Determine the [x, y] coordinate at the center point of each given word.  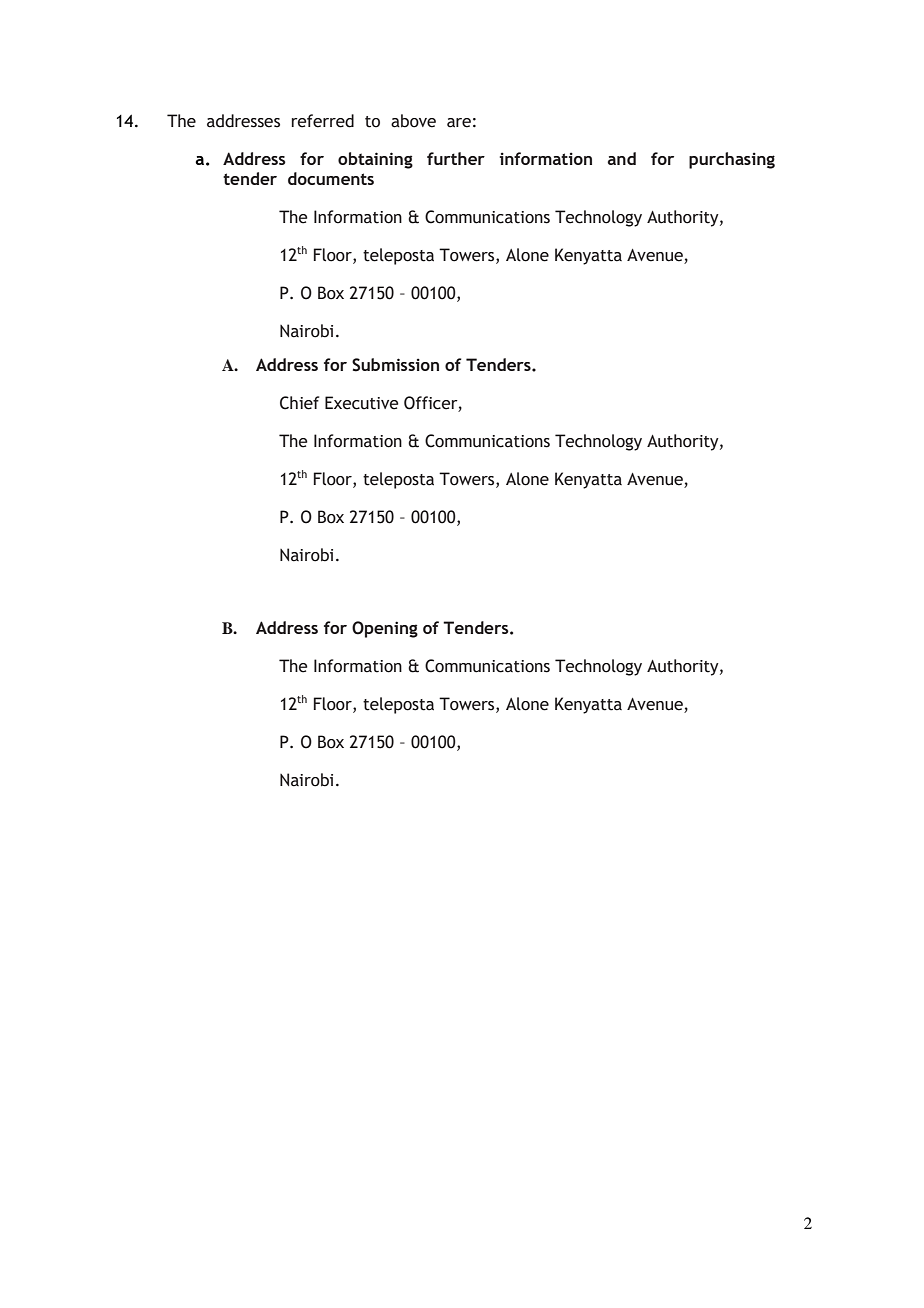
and [622, 158]
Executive [362, 403]
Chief [299, 403]
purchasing [732, 160]
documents [331, 178]
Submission [395, 365]
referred [323, 121]
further [456, 158]
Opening [385, 629]
